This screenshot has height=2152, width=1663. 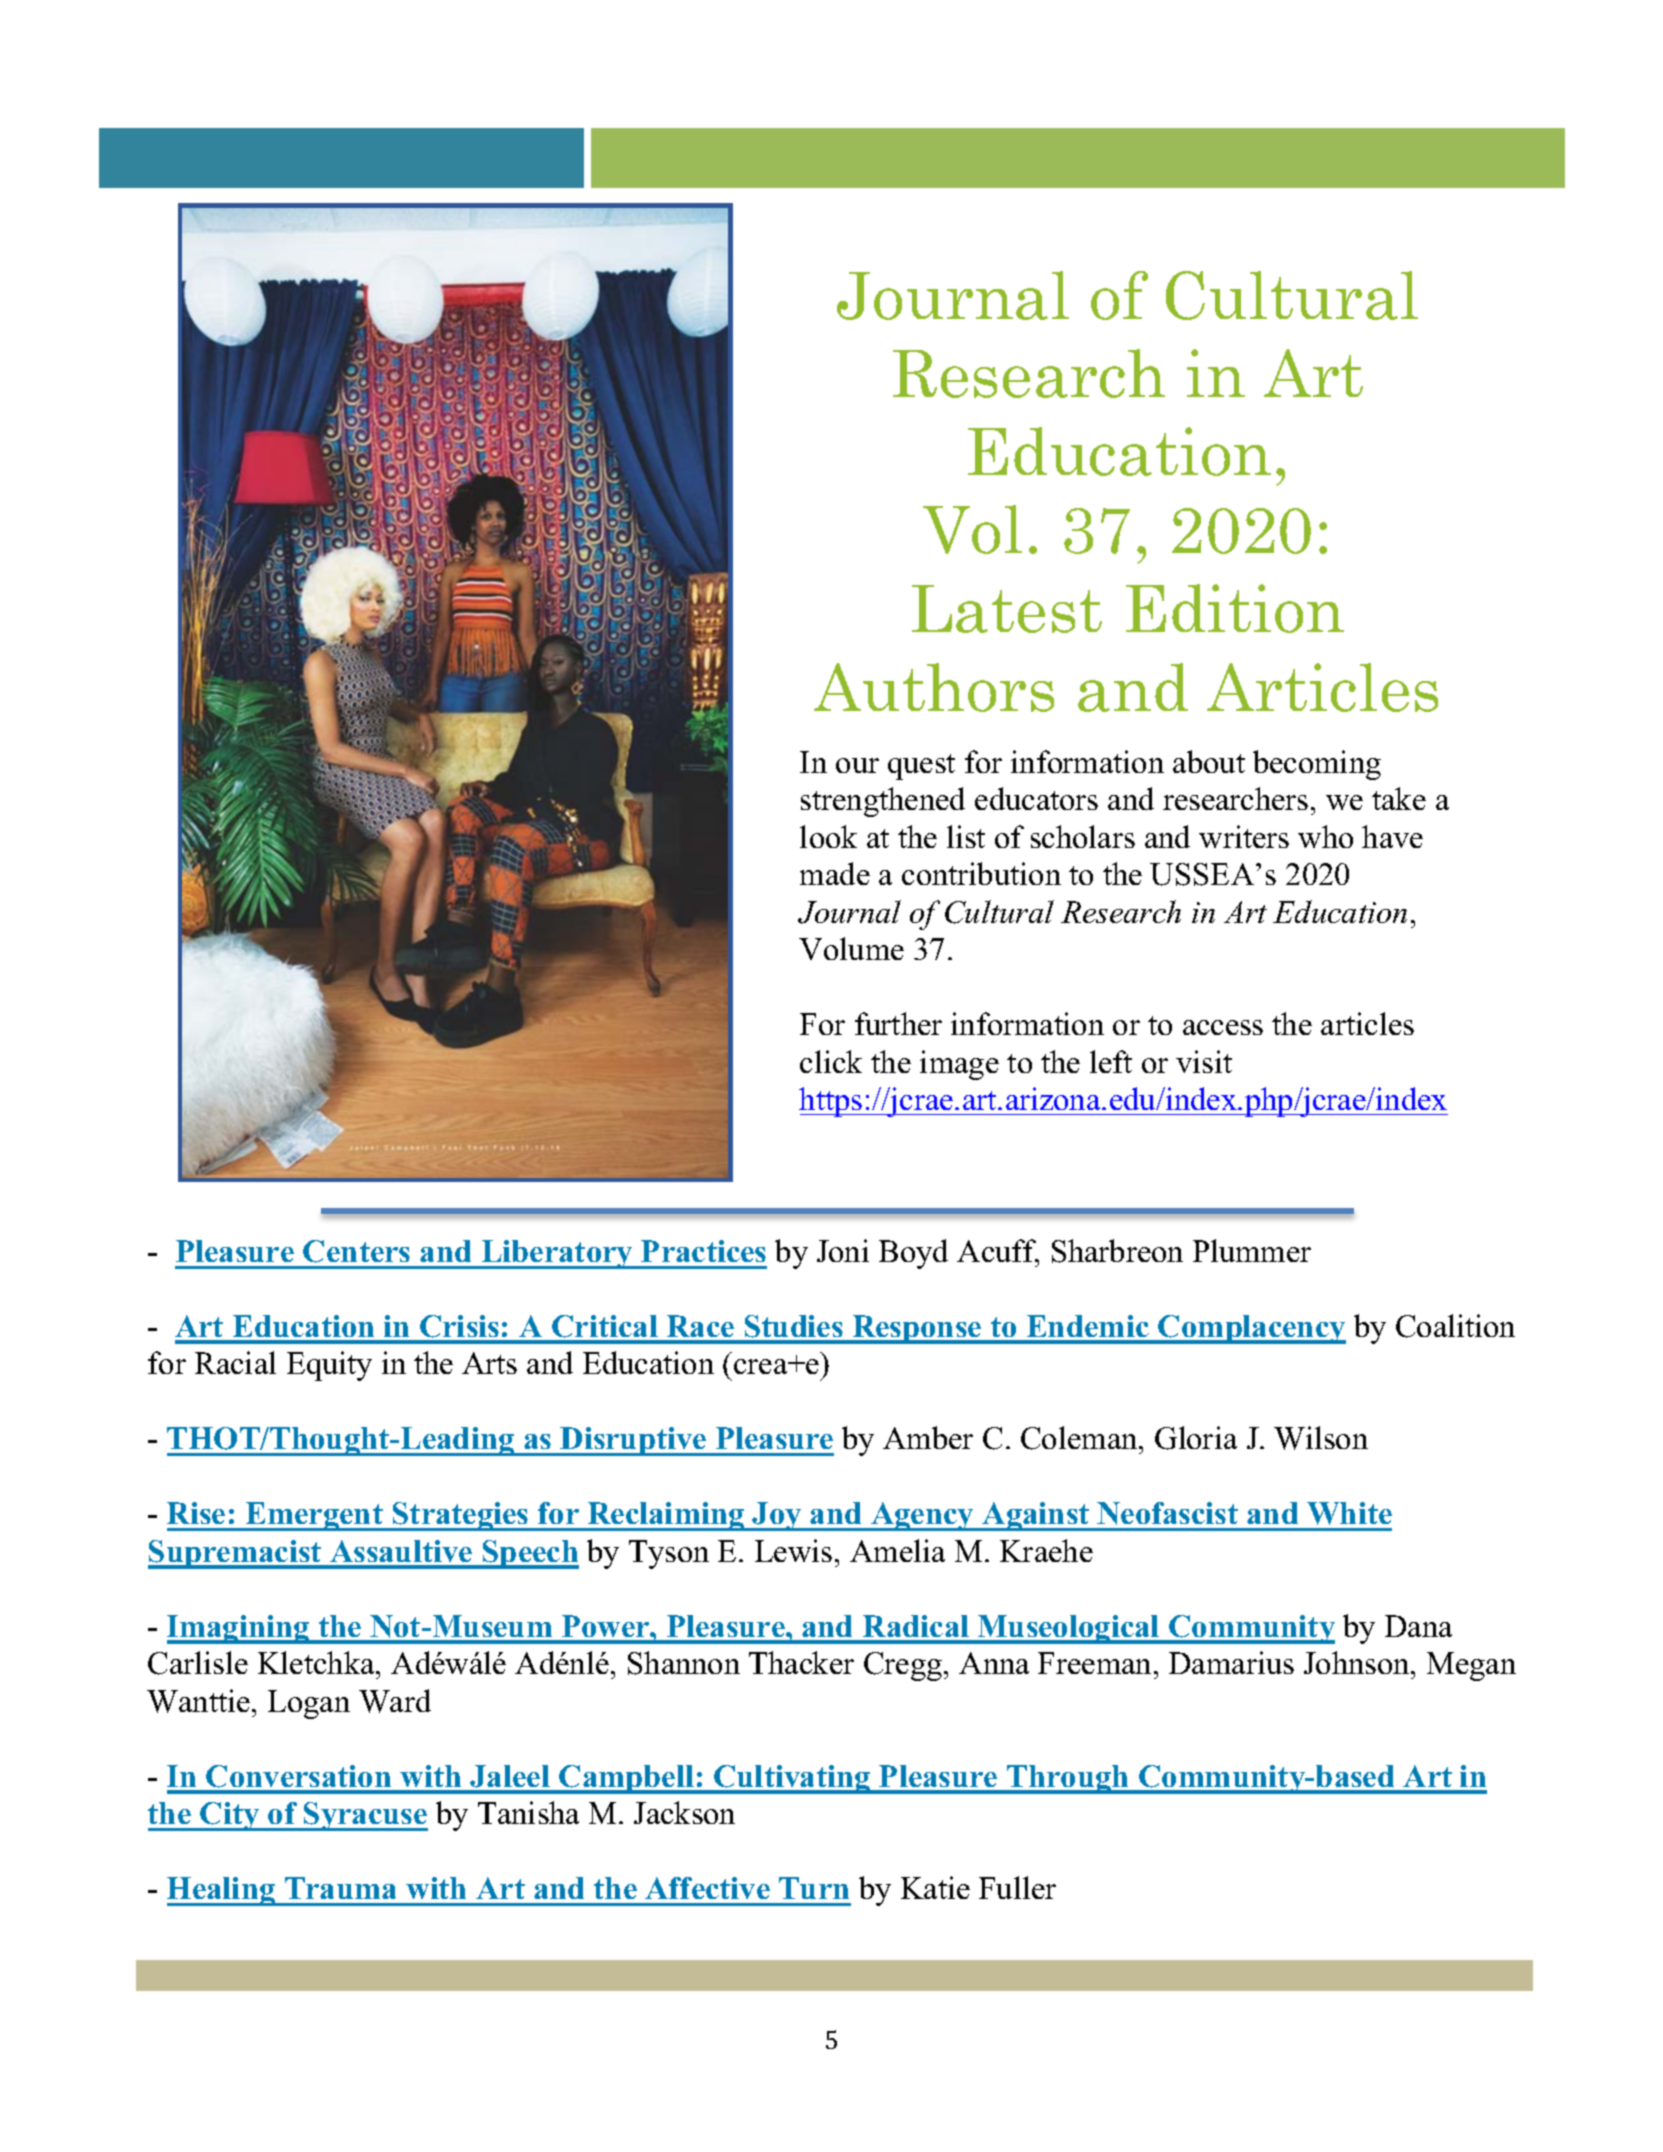 What do you see at coordinates (934, 687) in the screenshot?
I see `Authors` at bounding box center [934, 687].
